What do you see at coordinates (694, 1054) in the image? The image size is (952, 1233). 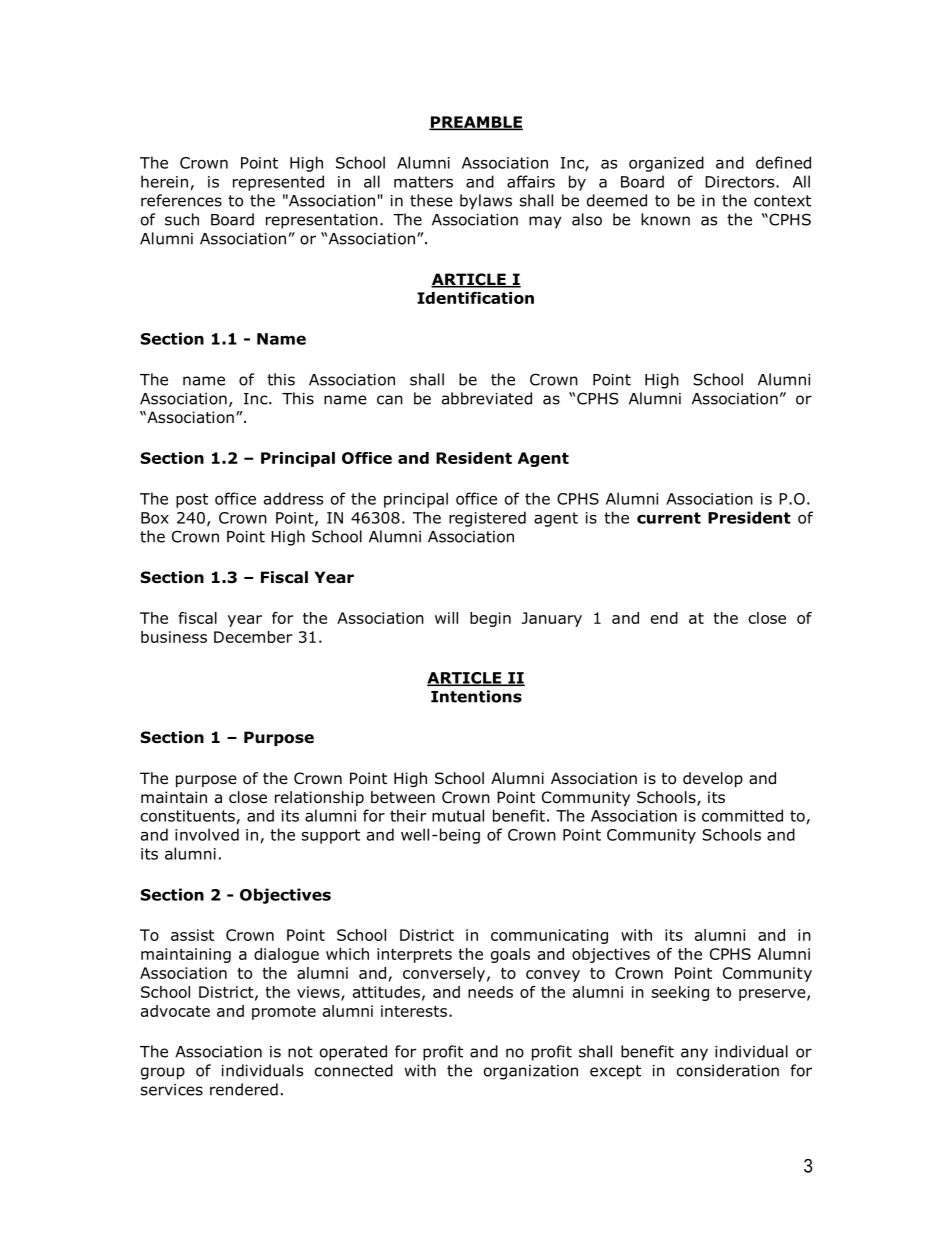 I see `any` at bounding box center [694, 1054].
